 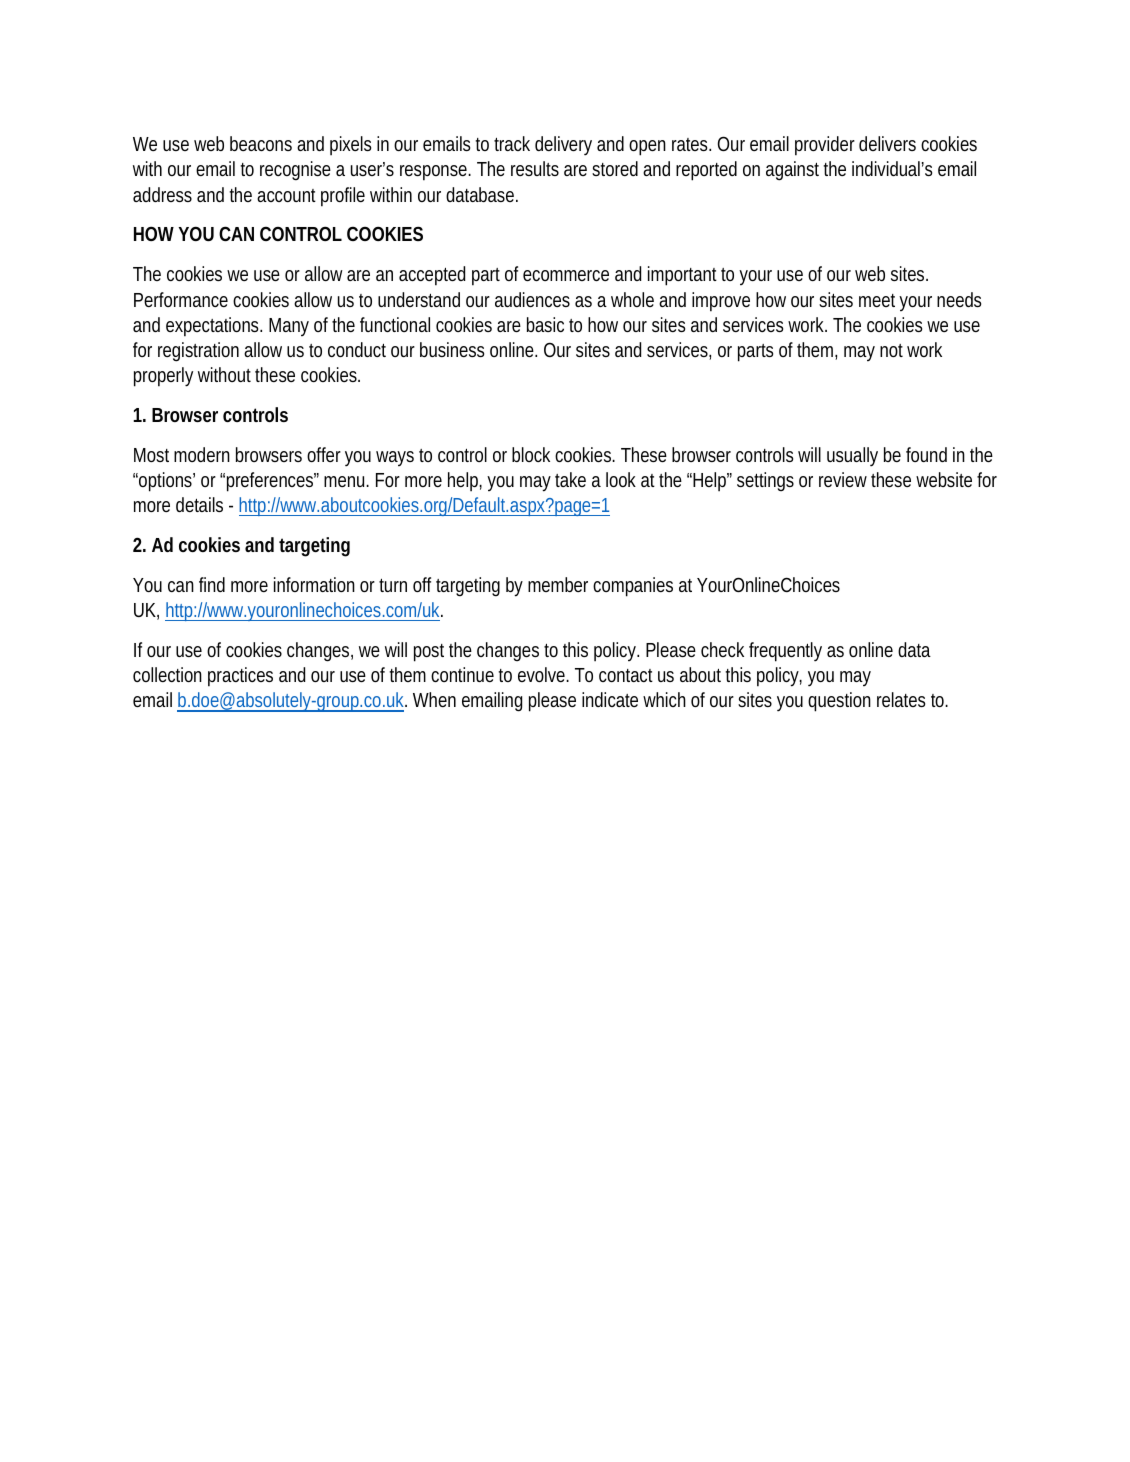 I want to click on review, so click(x=843, y=479).
